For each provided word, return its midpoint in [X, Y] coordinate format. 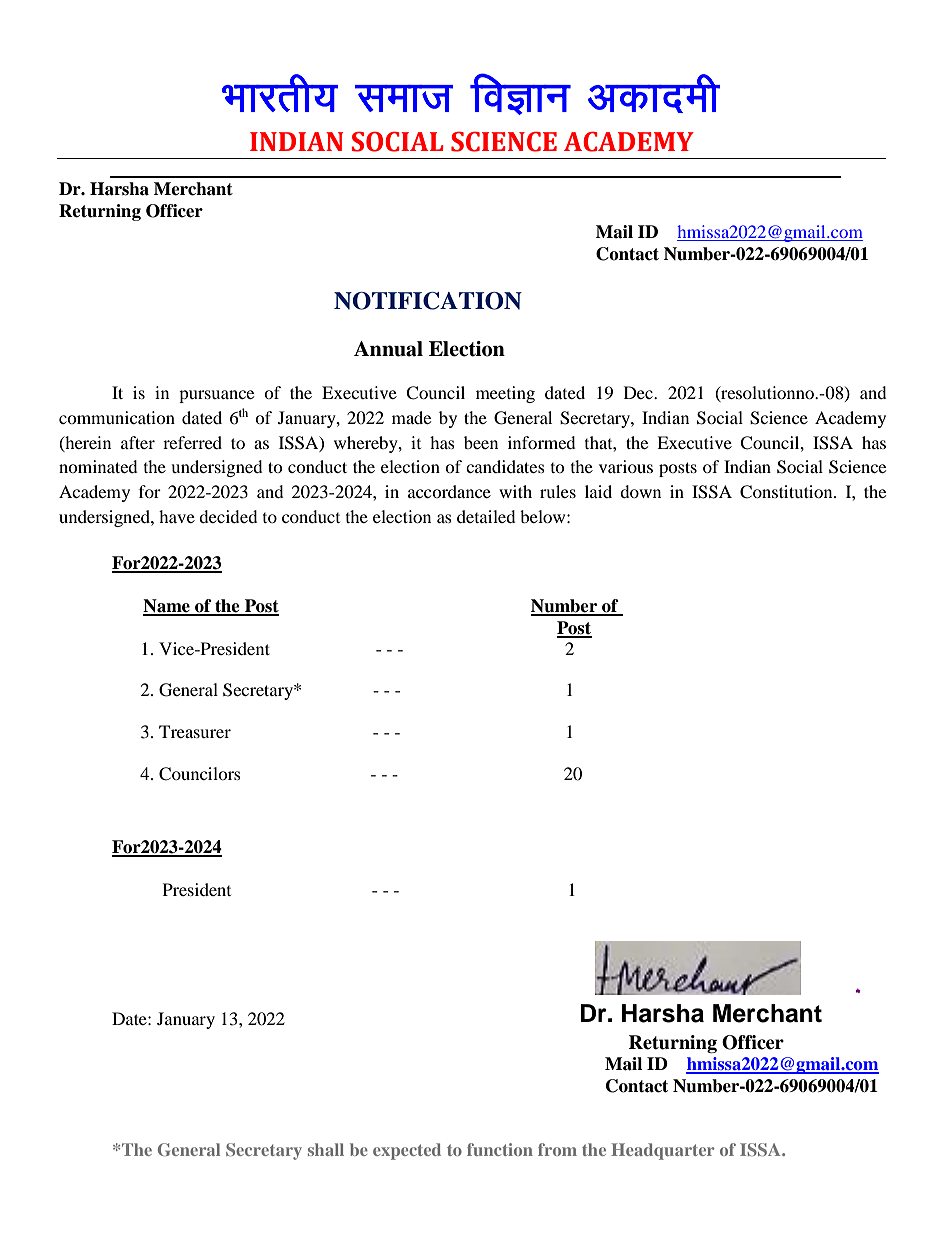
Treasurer [195, 731]
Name [167, 607]
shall [326, 1149]
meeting [505, 394]
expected [407, 1151]
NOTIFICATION [428, 301]
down [640, 491]
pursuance [216, 396]
